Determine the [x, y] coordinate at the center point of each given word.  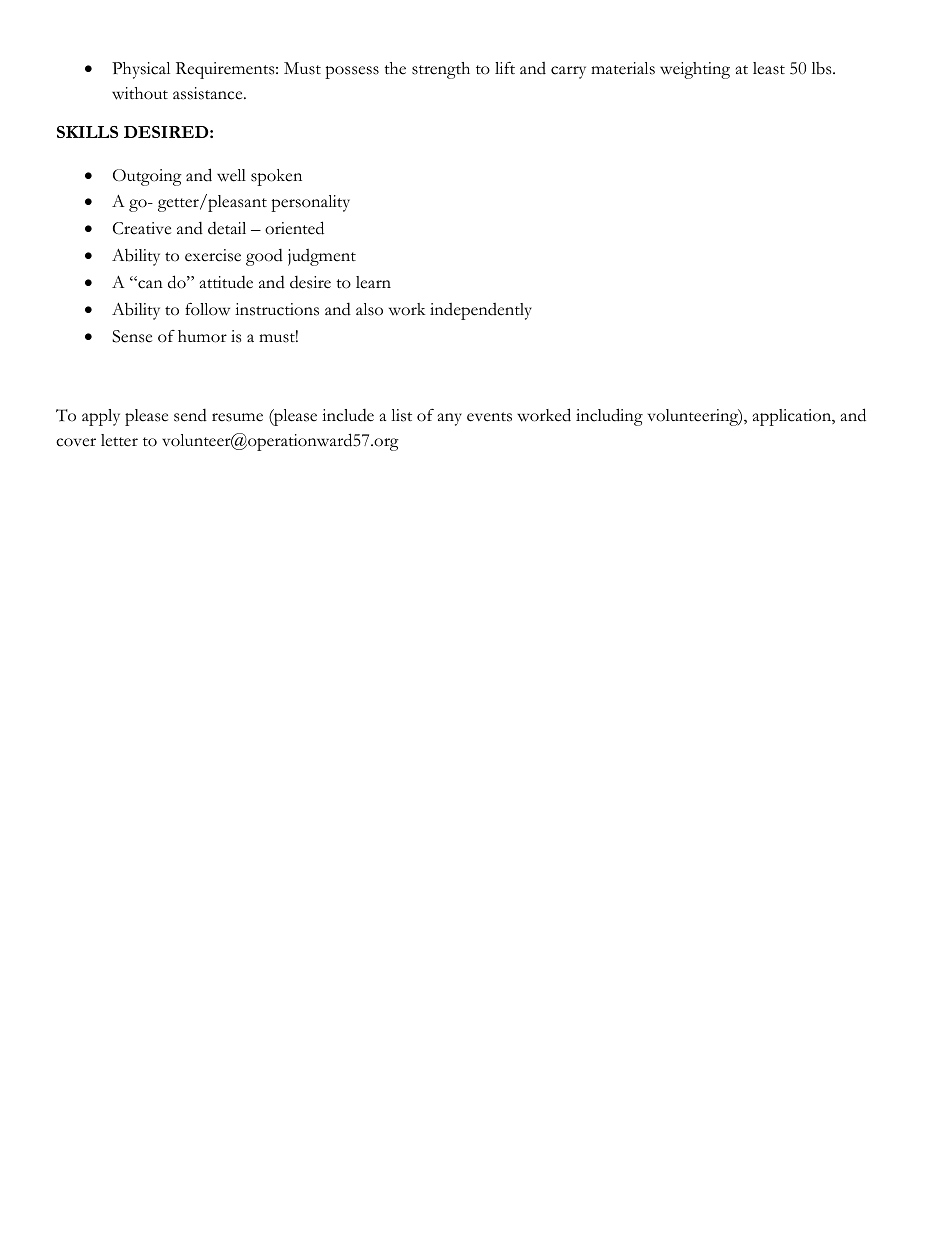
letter [119, 440]
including [609, 417]
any [450, 419]
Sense [132, 336]
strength [441, 70]
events [489, 417]
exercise [213, 255]
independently [481, 311]
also [369, 309]
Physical [141, 70]
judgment [322, 257]
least [769, 68]
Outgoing [147, 177]
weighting [695, 70]
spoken [276, 177]
